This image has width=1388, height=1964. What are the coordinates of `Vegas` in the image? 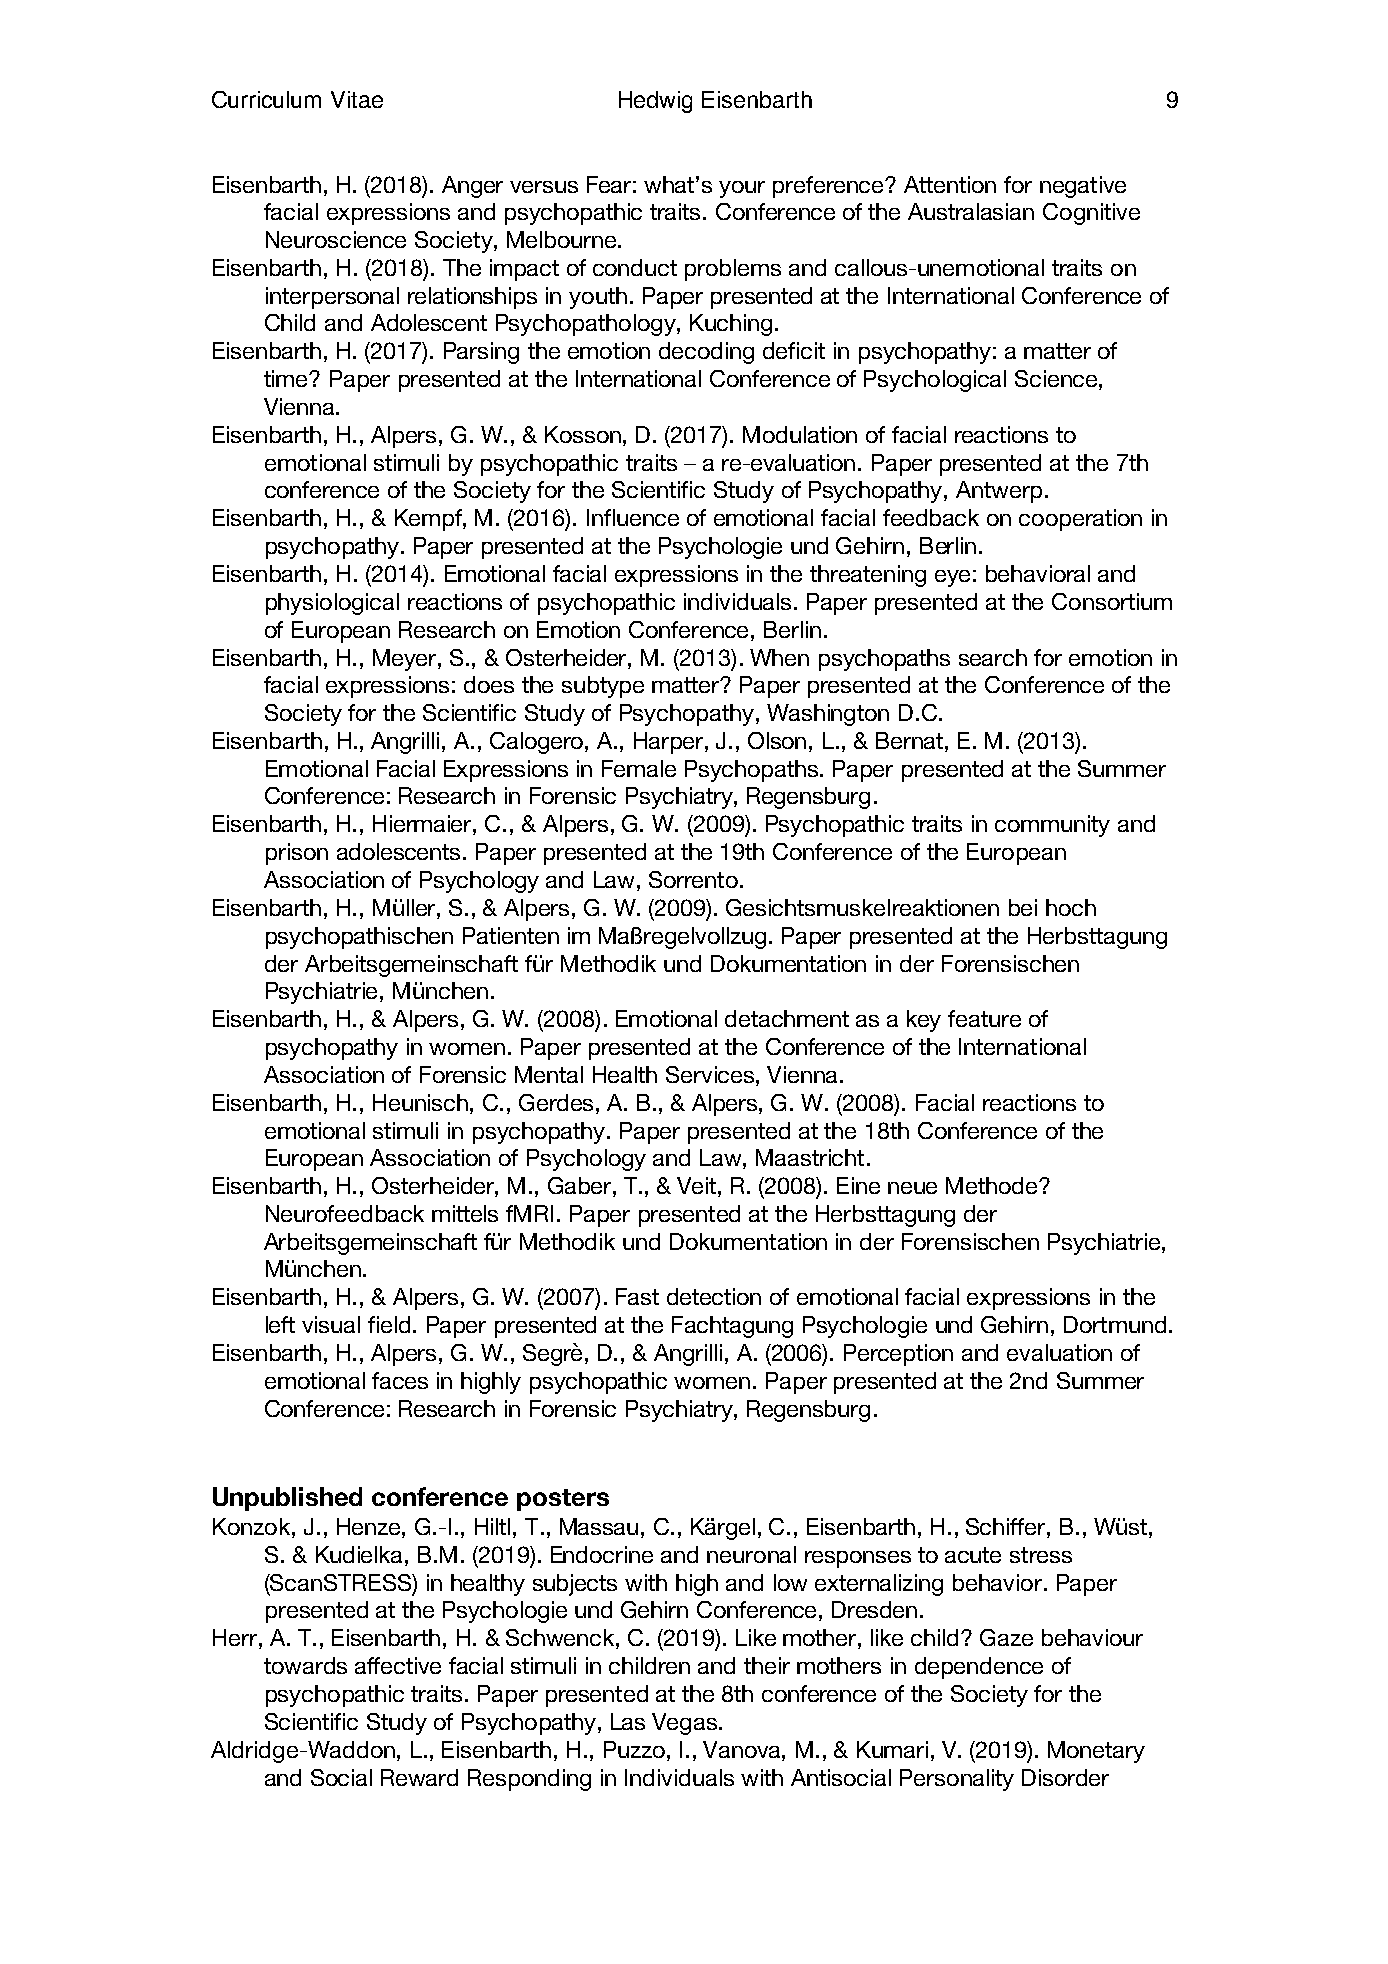 It's located at (684, 1724).
